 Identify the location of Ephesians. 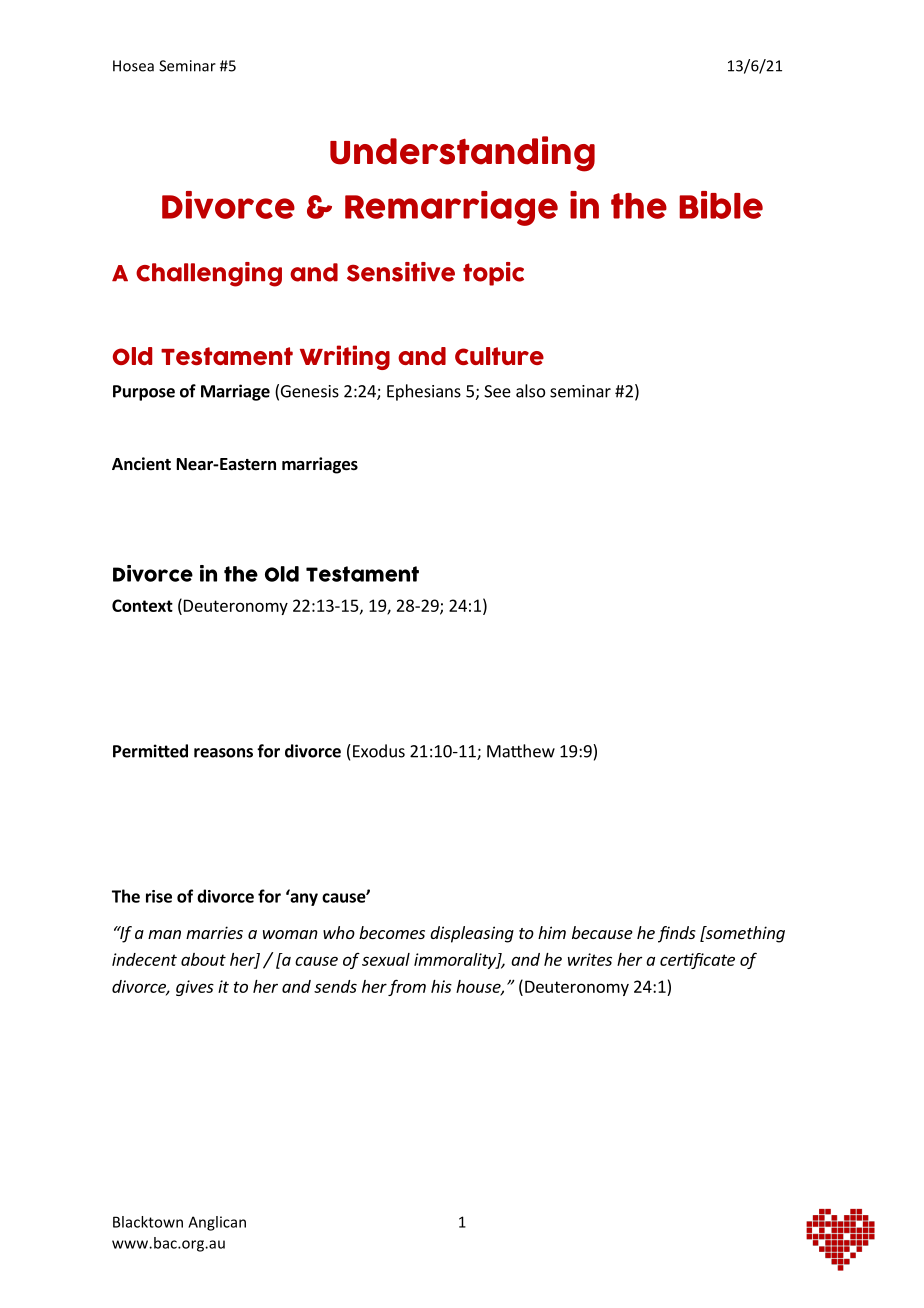
(424, 392).
